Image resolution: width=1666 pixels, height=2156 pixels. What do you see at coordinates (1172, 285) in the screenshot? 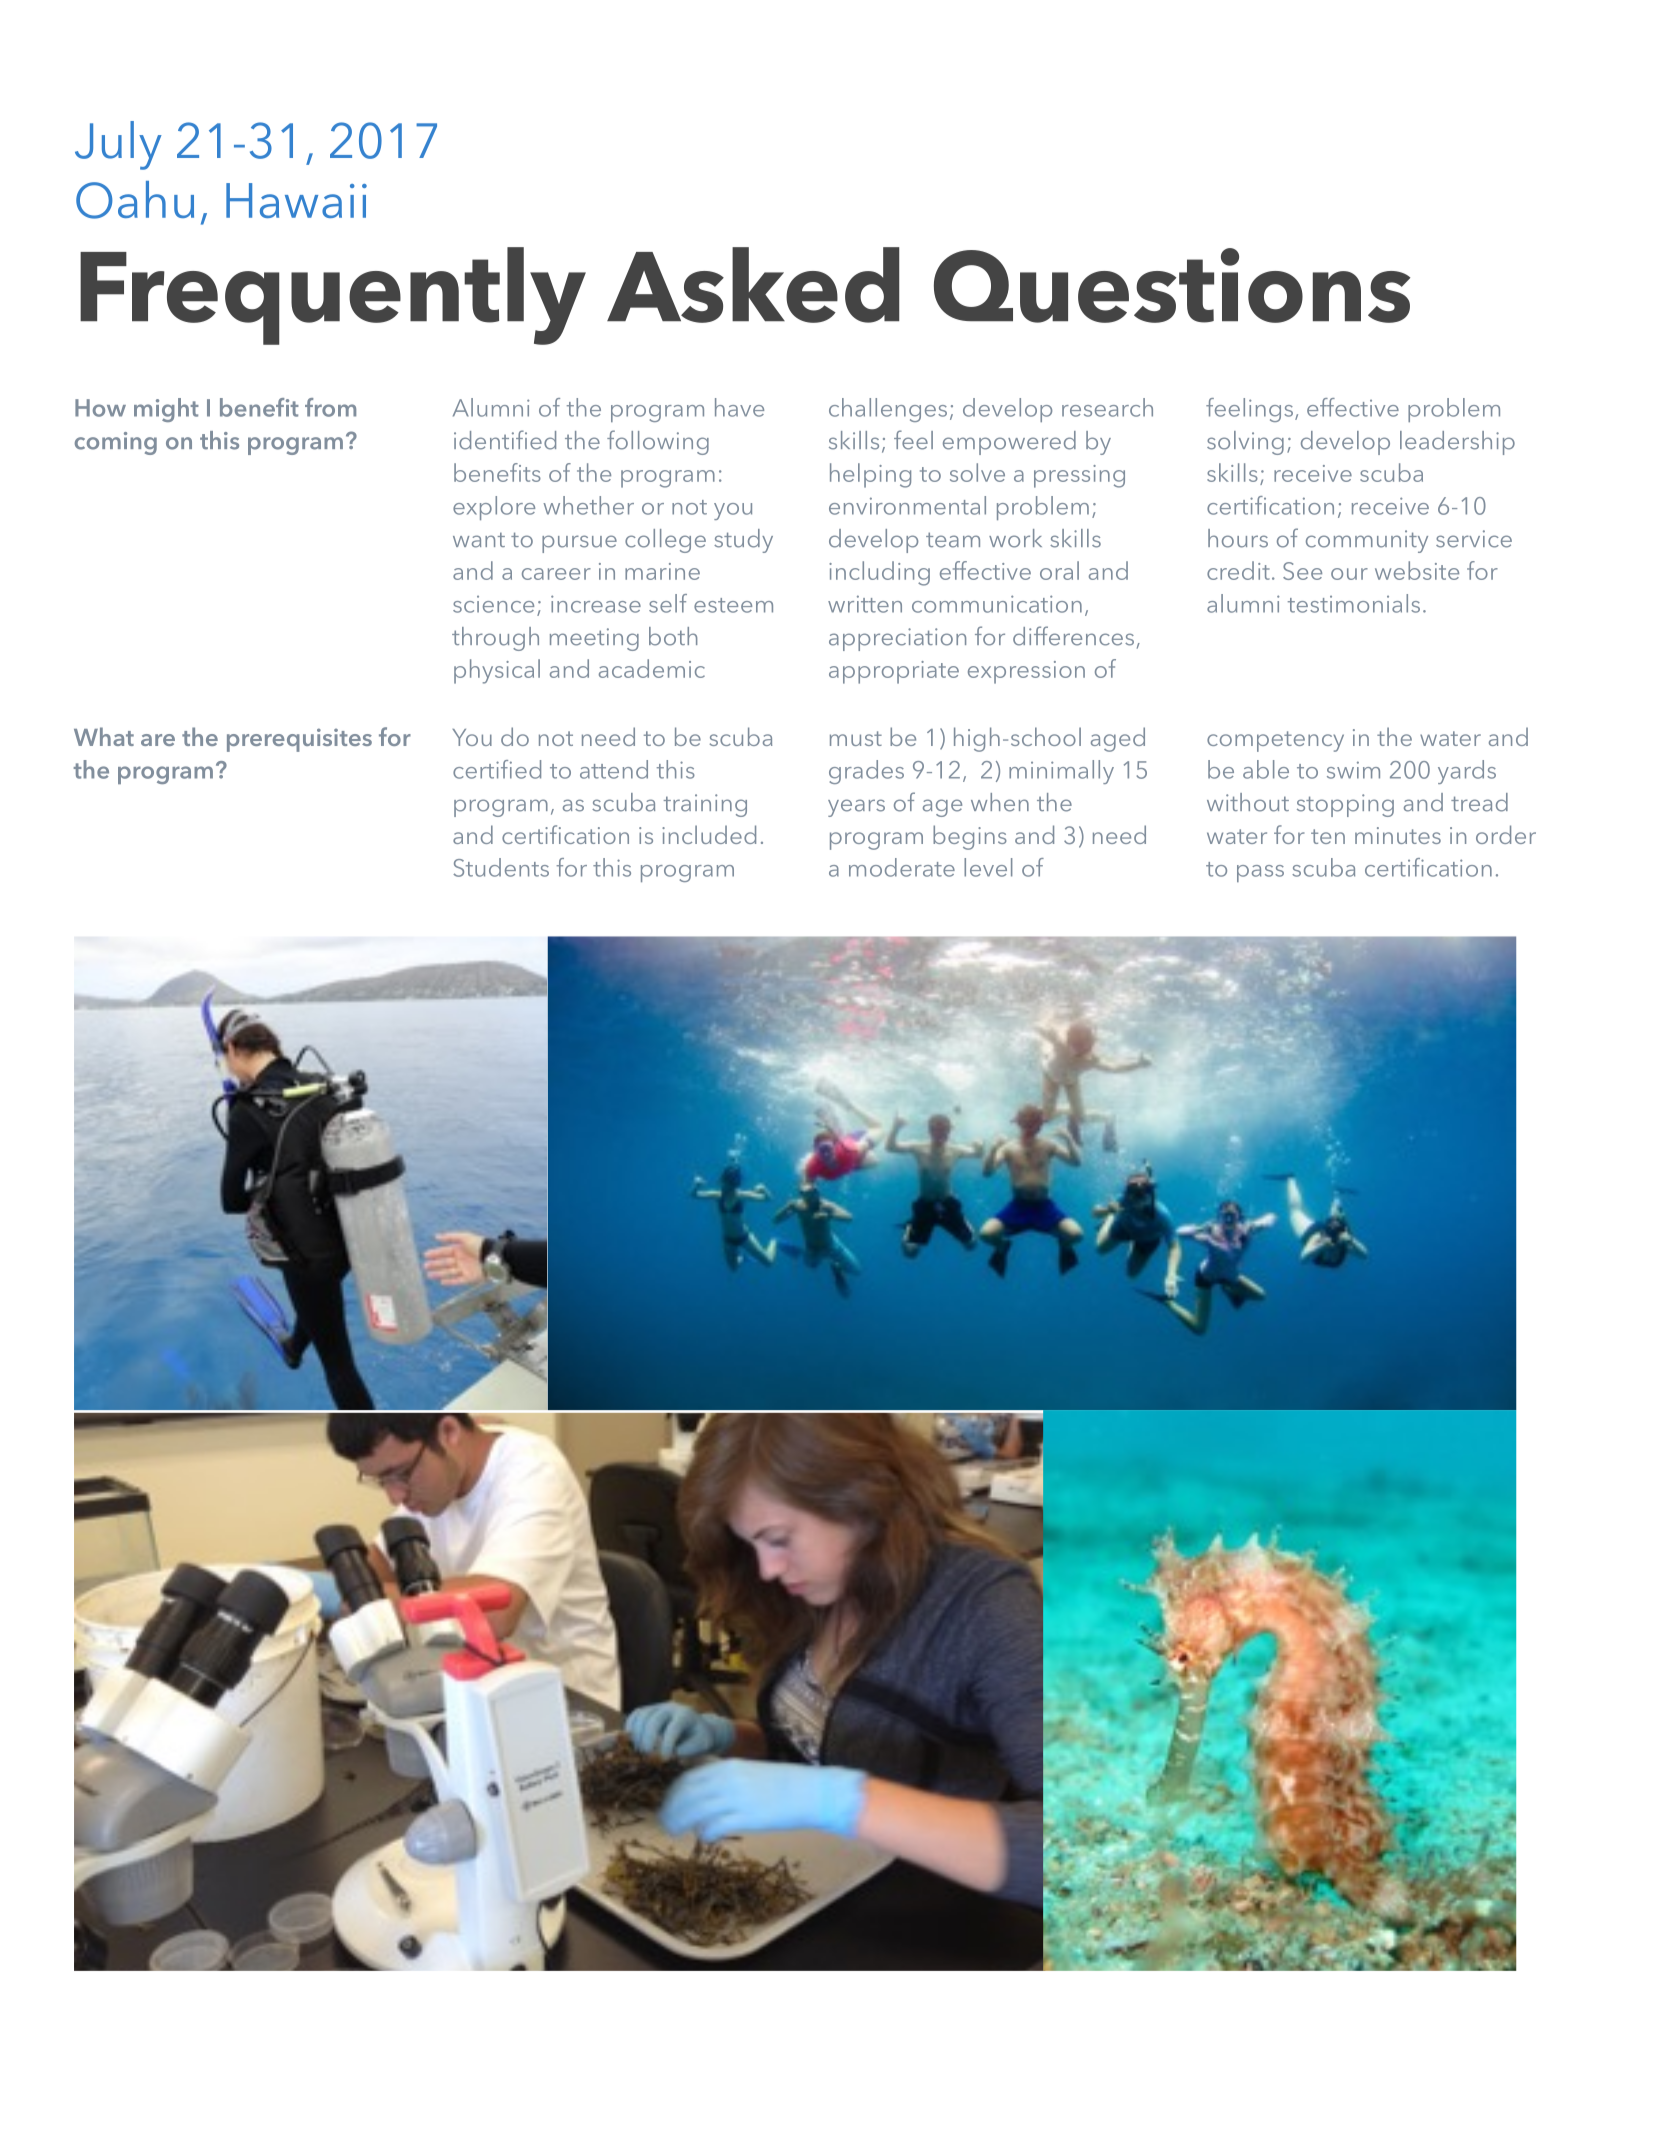
I see `Questions` at bounding box center [1172, 285].
